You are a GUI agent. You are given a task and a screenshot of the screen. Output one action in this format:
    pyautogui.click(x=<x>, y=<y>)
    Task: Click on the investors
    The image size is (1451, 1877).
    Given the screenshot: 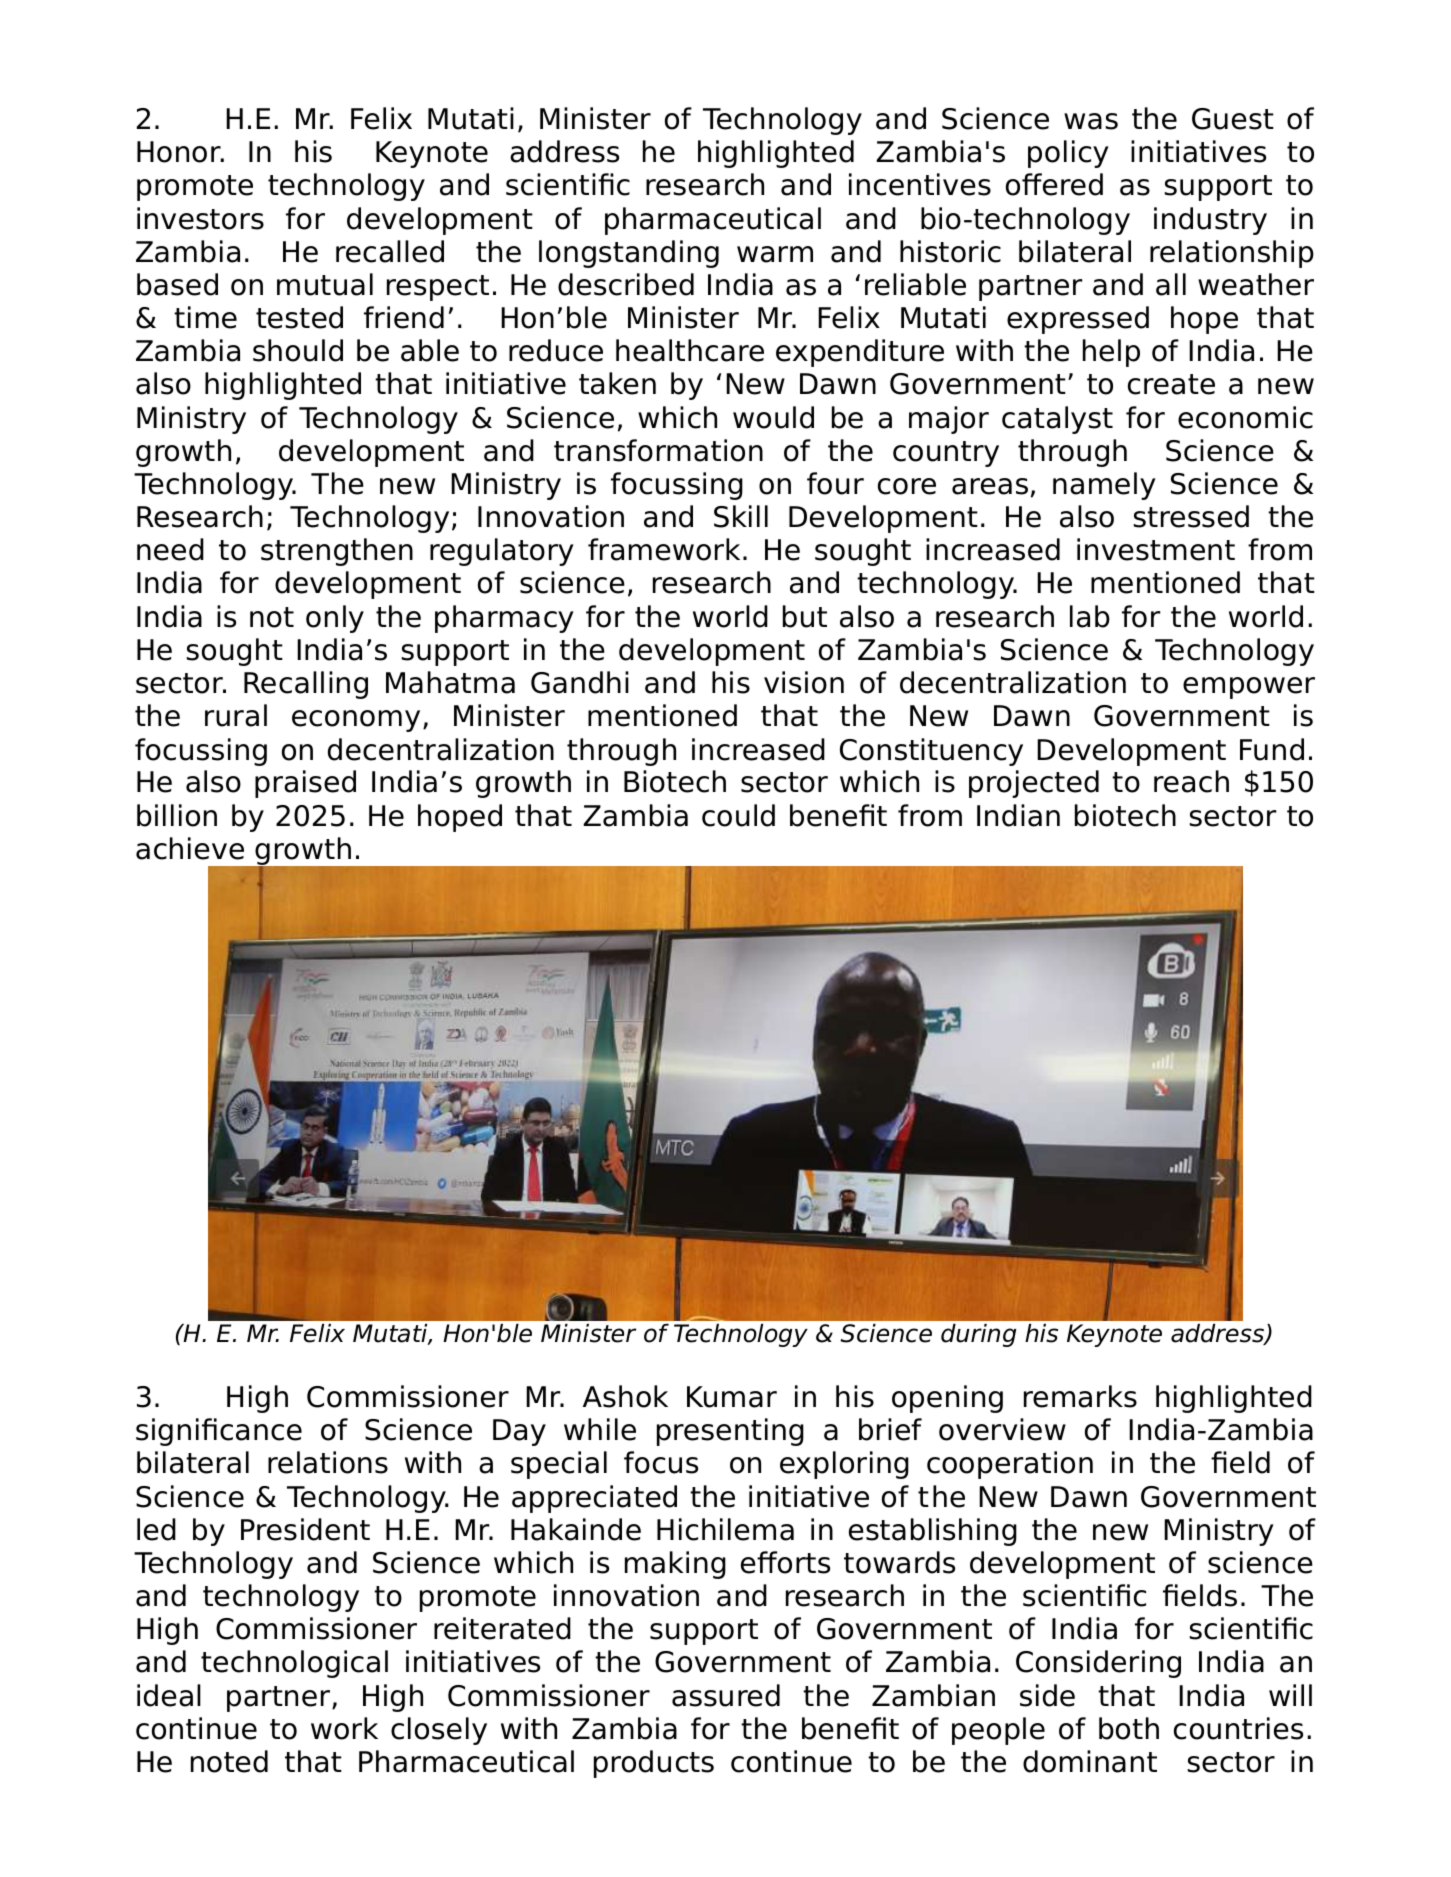 What is the action you would take?
    pyautogui.click(x=200, y=218)
